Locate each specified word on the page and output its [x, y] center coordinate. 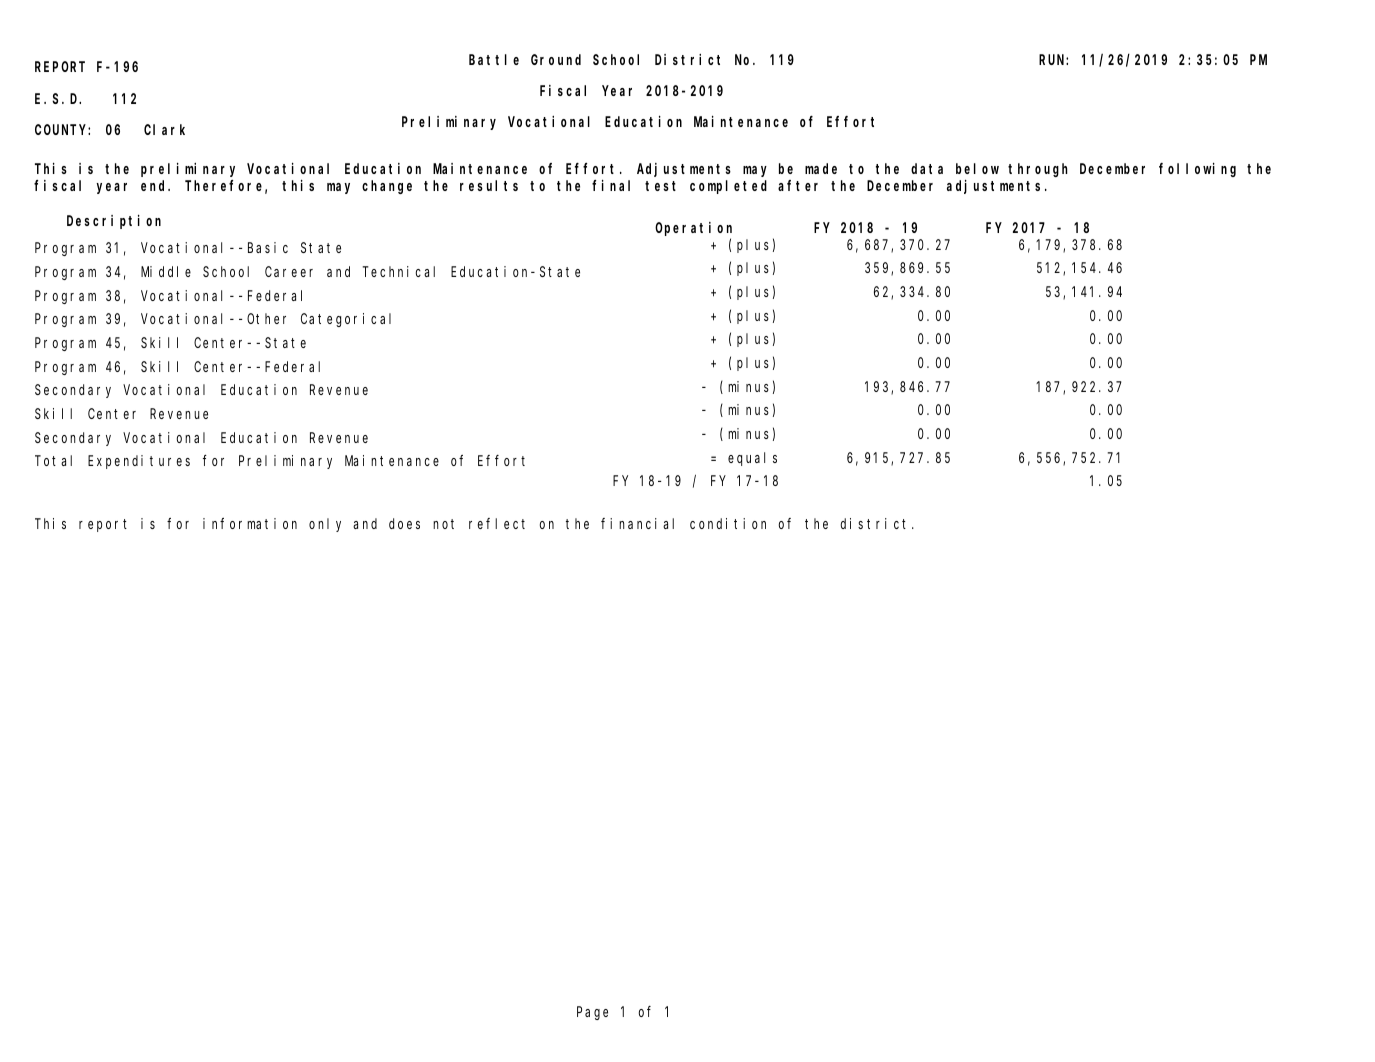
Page [592, 1013]
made [821, 168]
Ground [556, 59]
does [404, 523]
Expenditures [139, 462]
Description [114, 222]
